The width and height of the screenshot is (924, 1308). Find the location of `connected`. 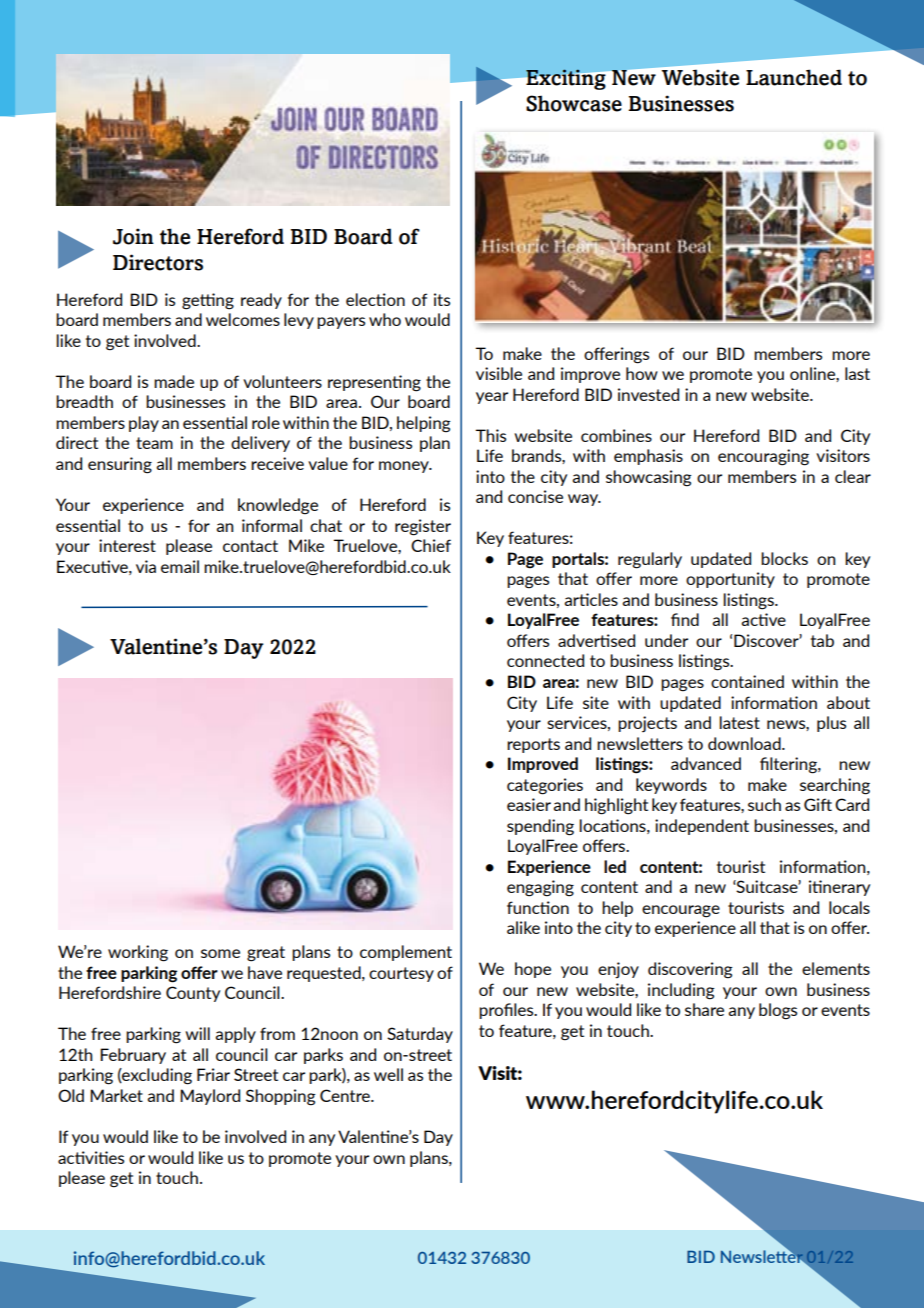

connected is located at coordinates (545, 660).
